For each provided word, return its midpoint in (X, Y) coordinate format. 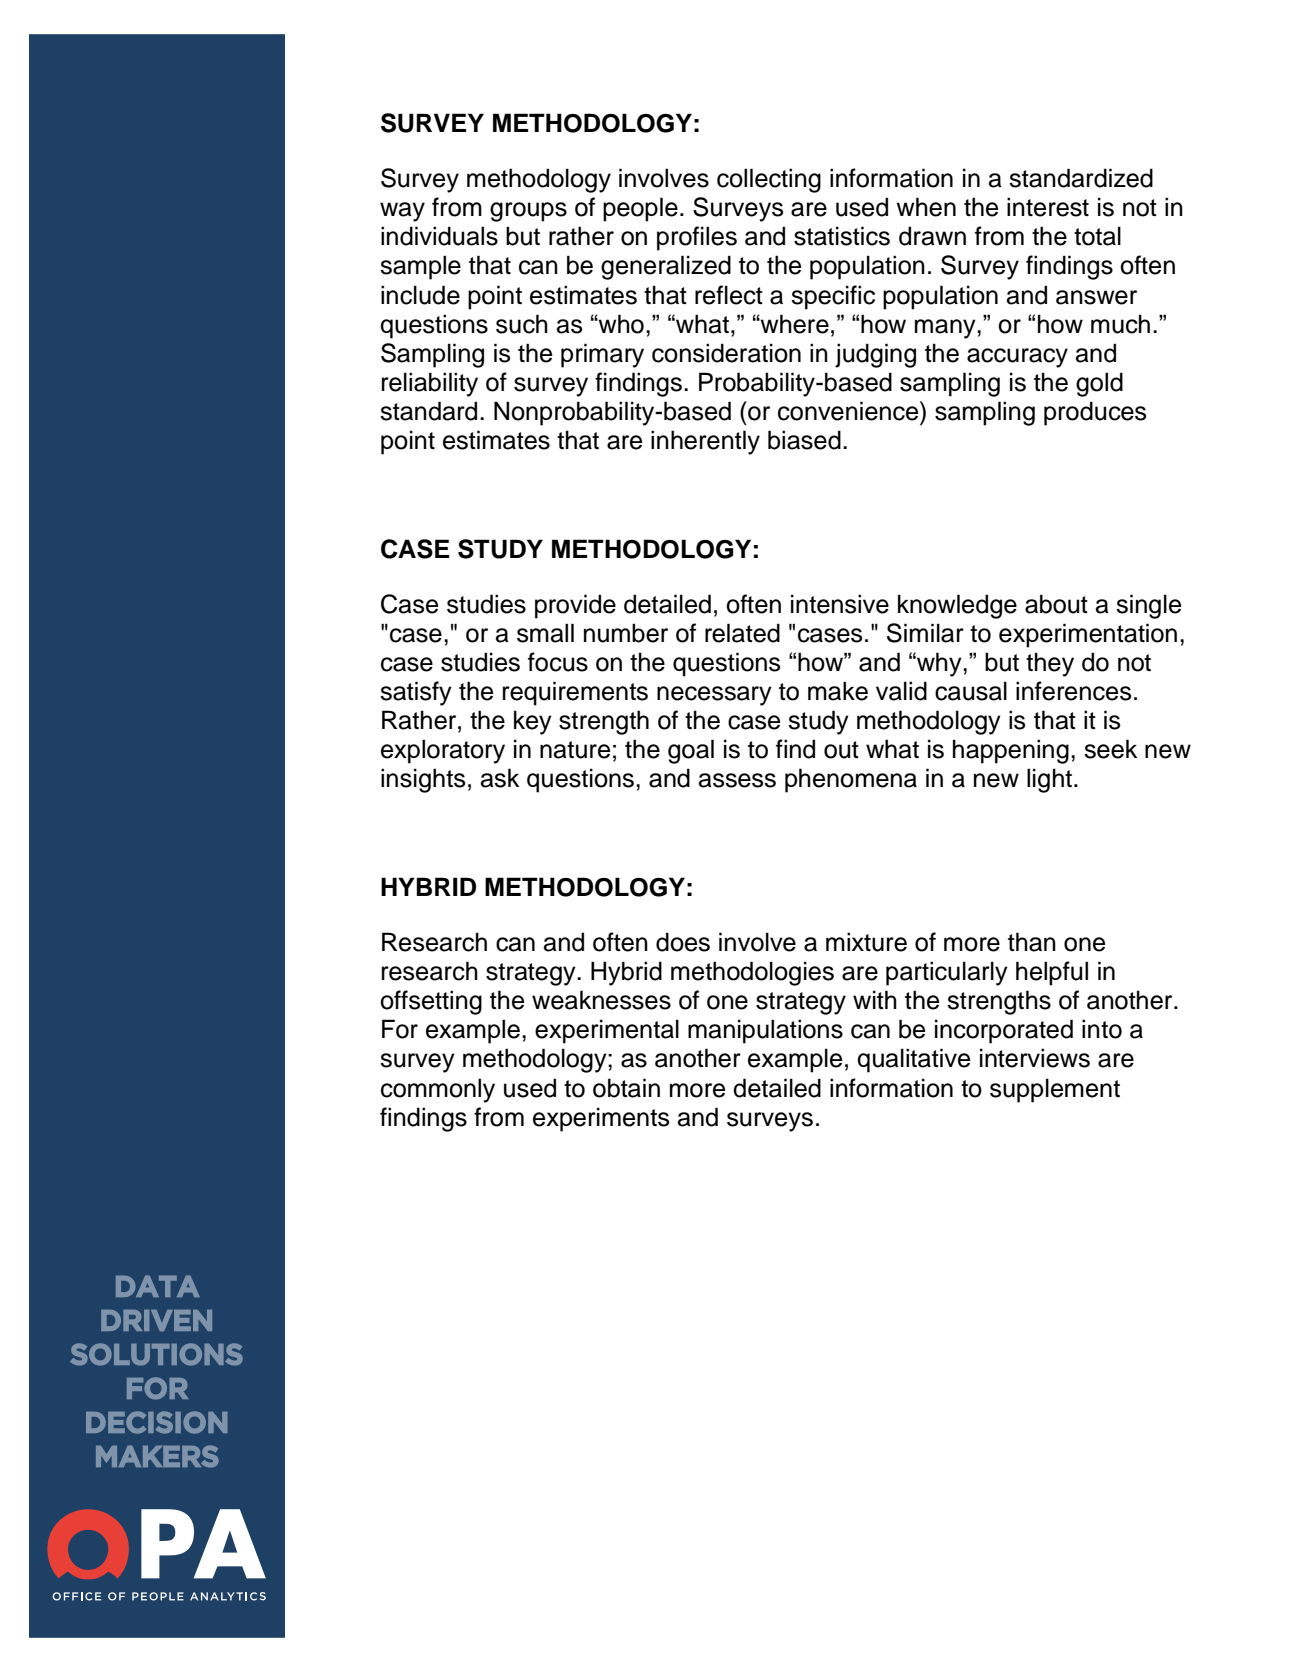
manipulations (765, 1031)
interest (1048, 207)
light (1049, 780)
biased (804, 440)
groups (528, 212)
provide (575, 606)
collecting (769, 180)
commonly (438, 1090)
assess (737, 780)
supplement (1055, 1090)
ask (500, 778)
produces (1095, 413)
